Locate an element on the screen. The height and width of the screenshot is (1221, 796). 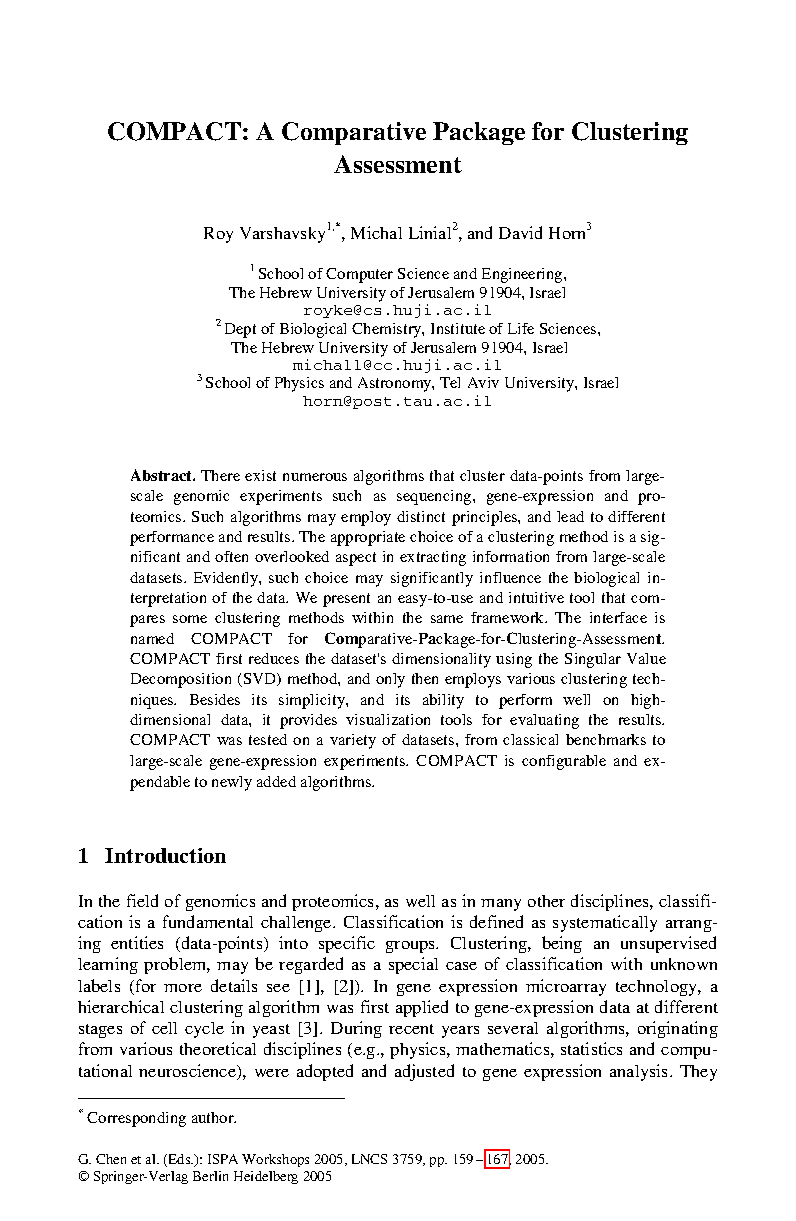
Dept is located at coordinates (240, 330).
